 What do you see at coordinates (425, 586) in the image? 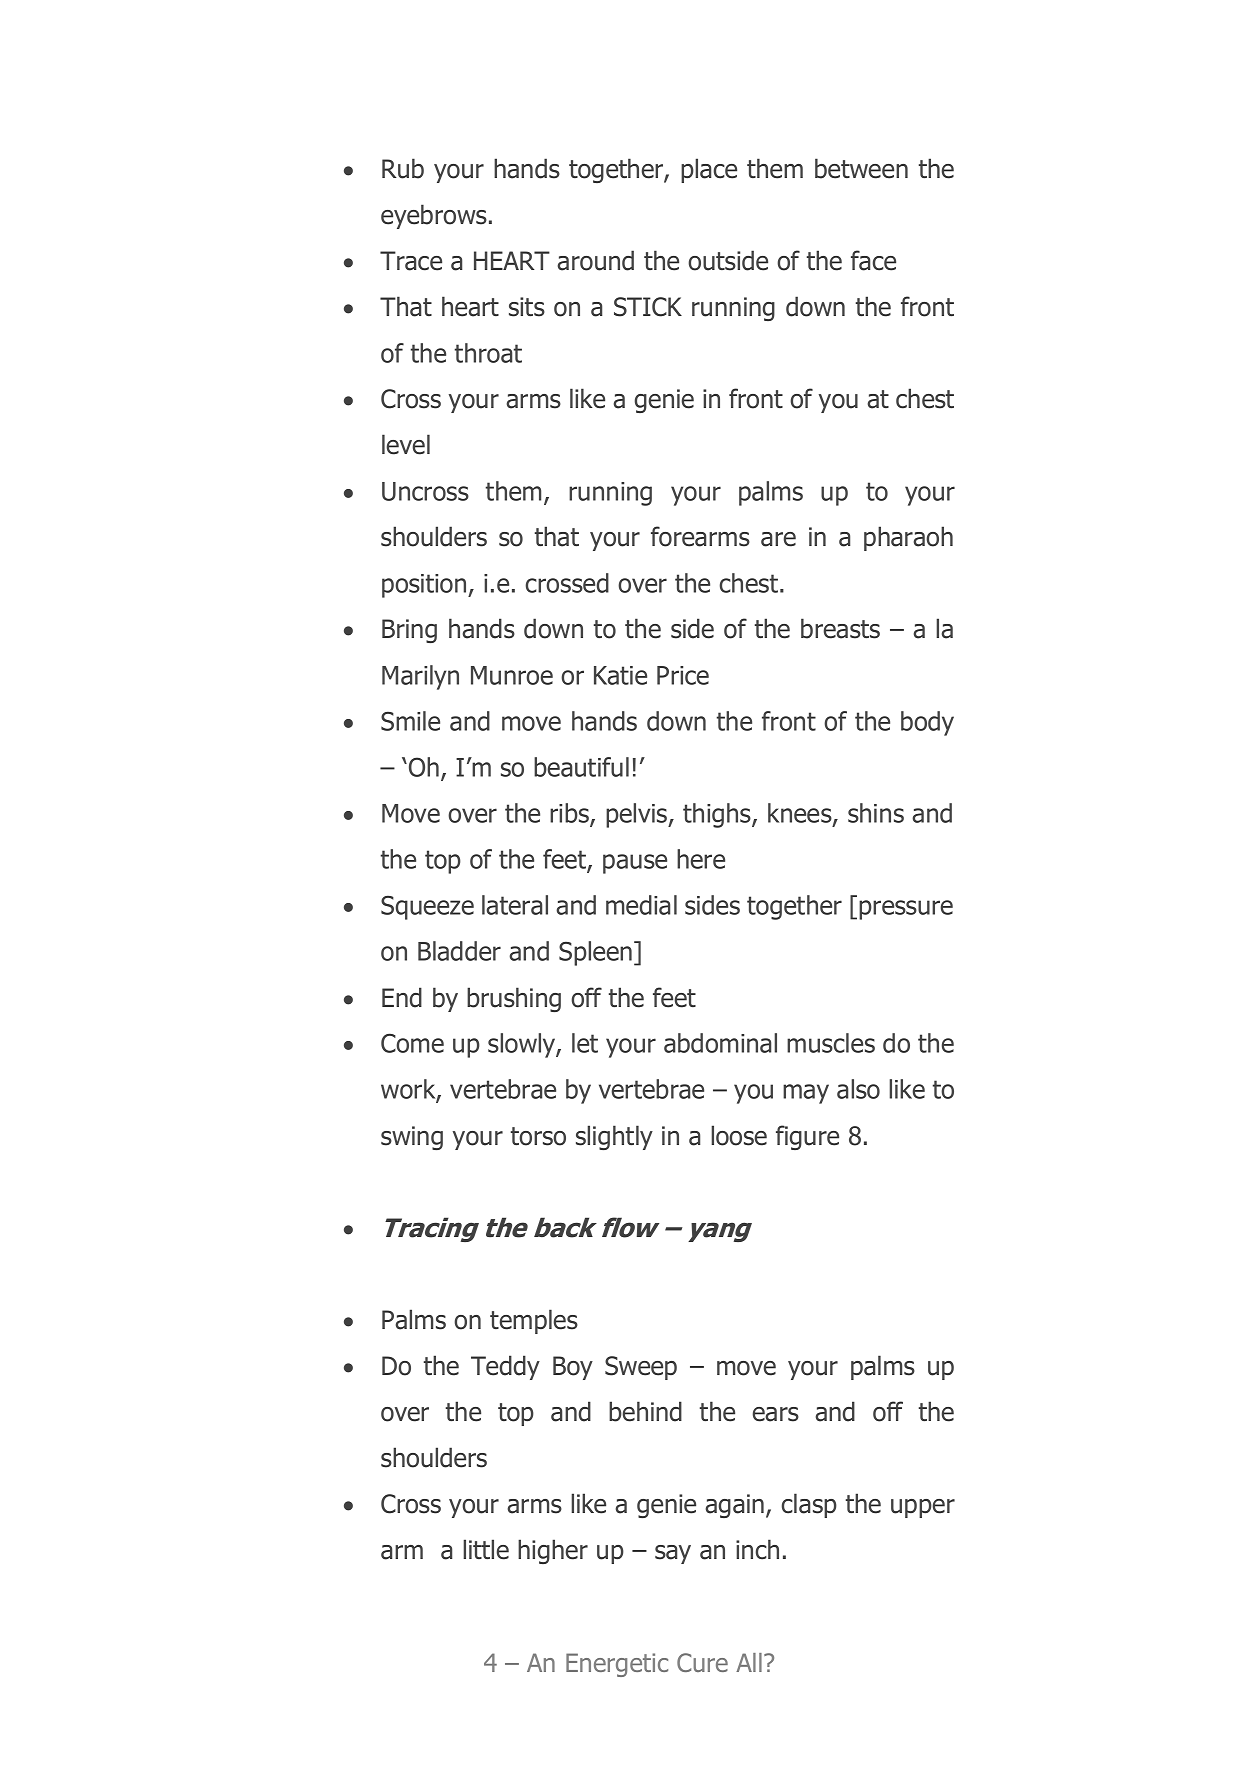
I see `position` at bounding box center [425, 586].
